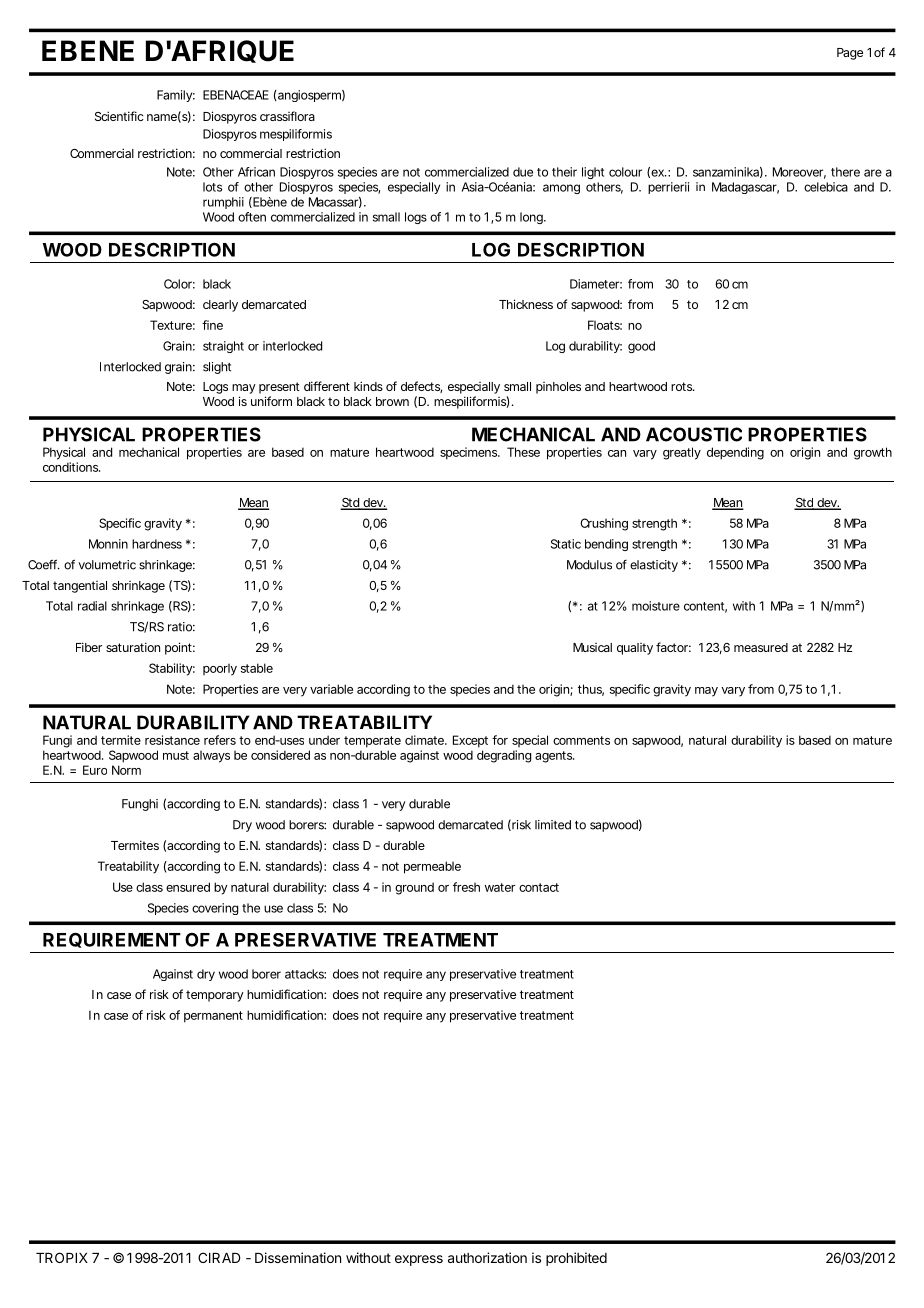  I want to click on conditions, so click(71, 467).
